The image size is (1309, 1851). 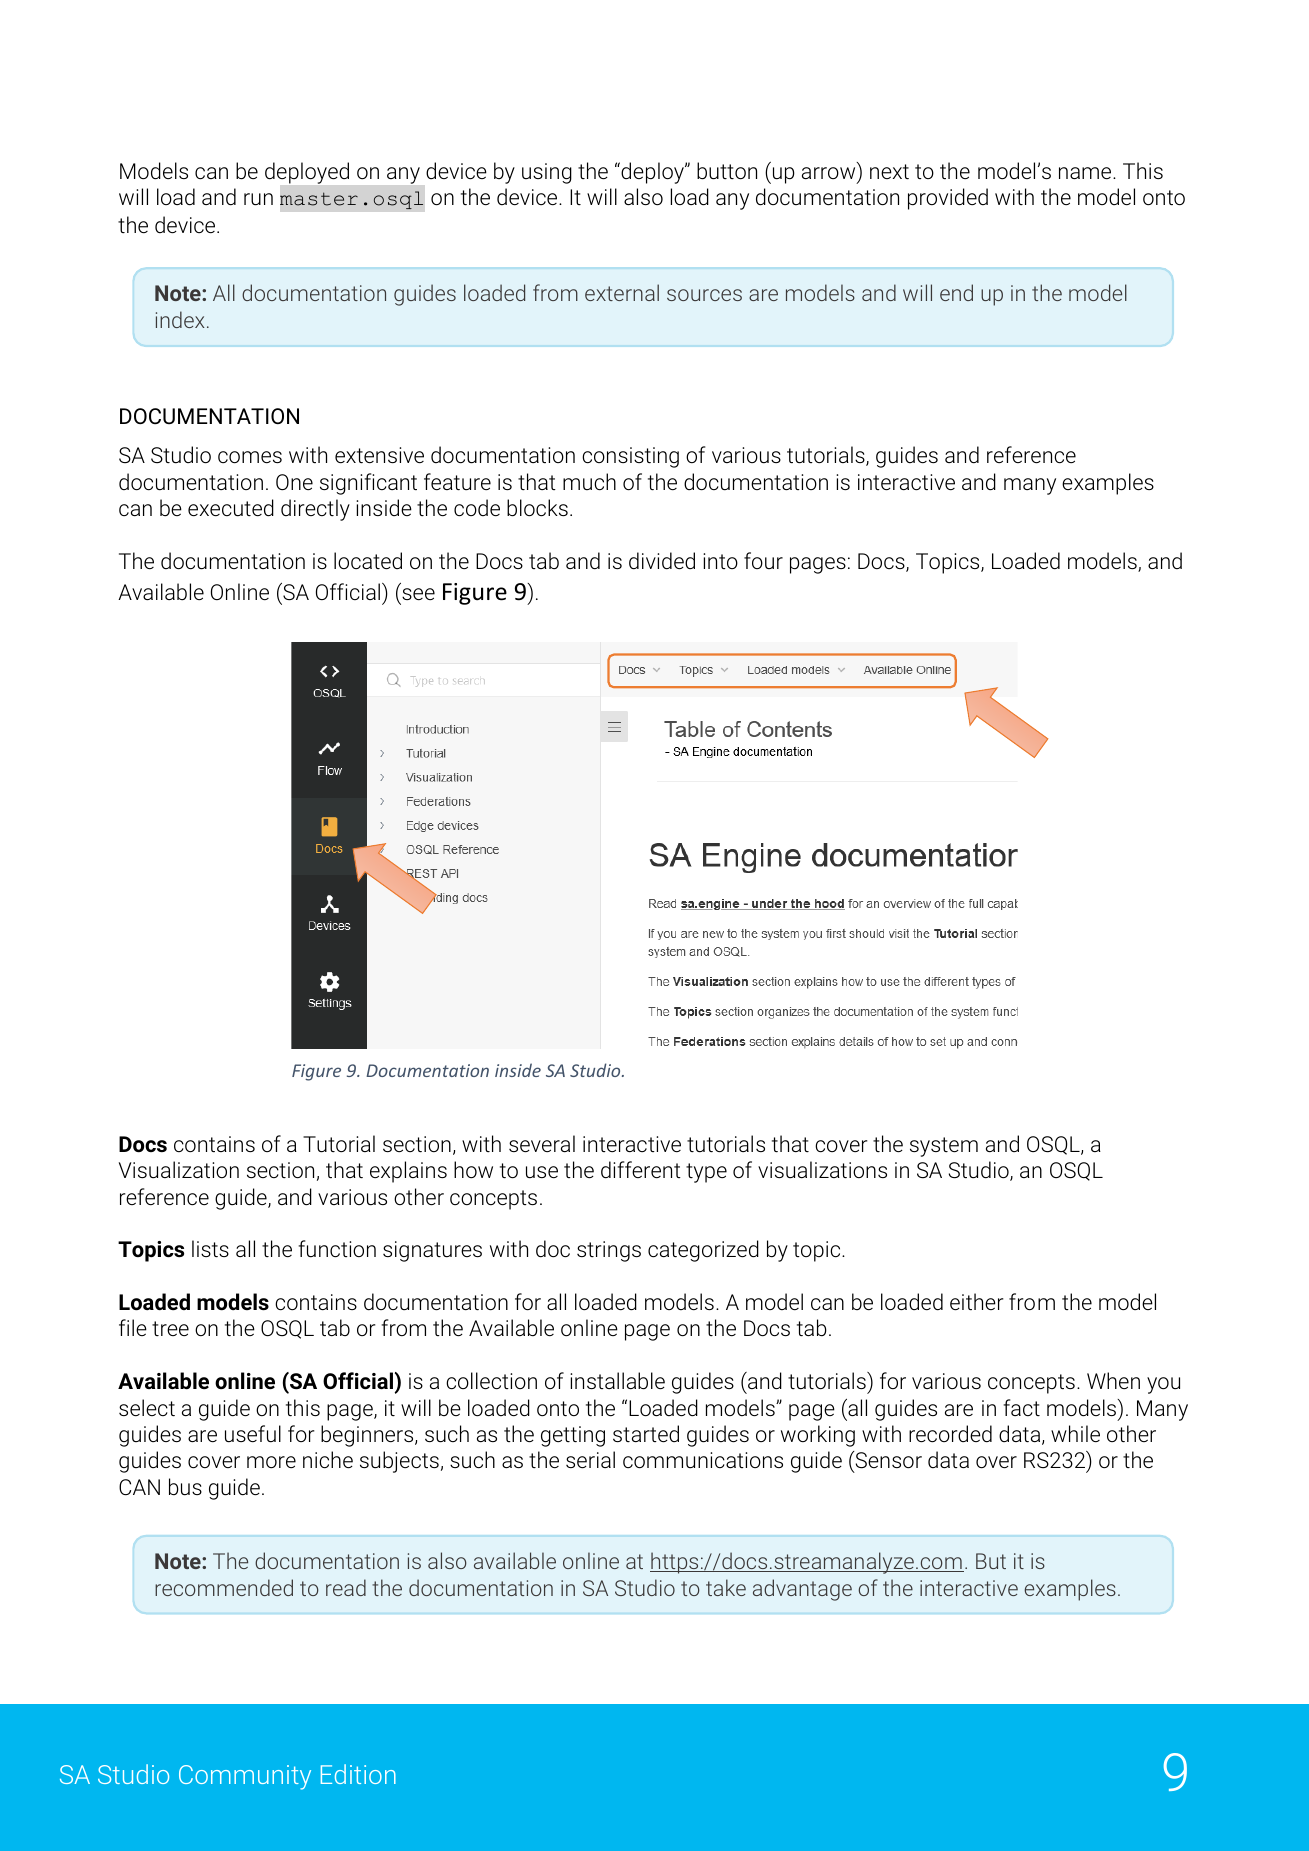 I want to click on four, so click(x=763, y=560).
